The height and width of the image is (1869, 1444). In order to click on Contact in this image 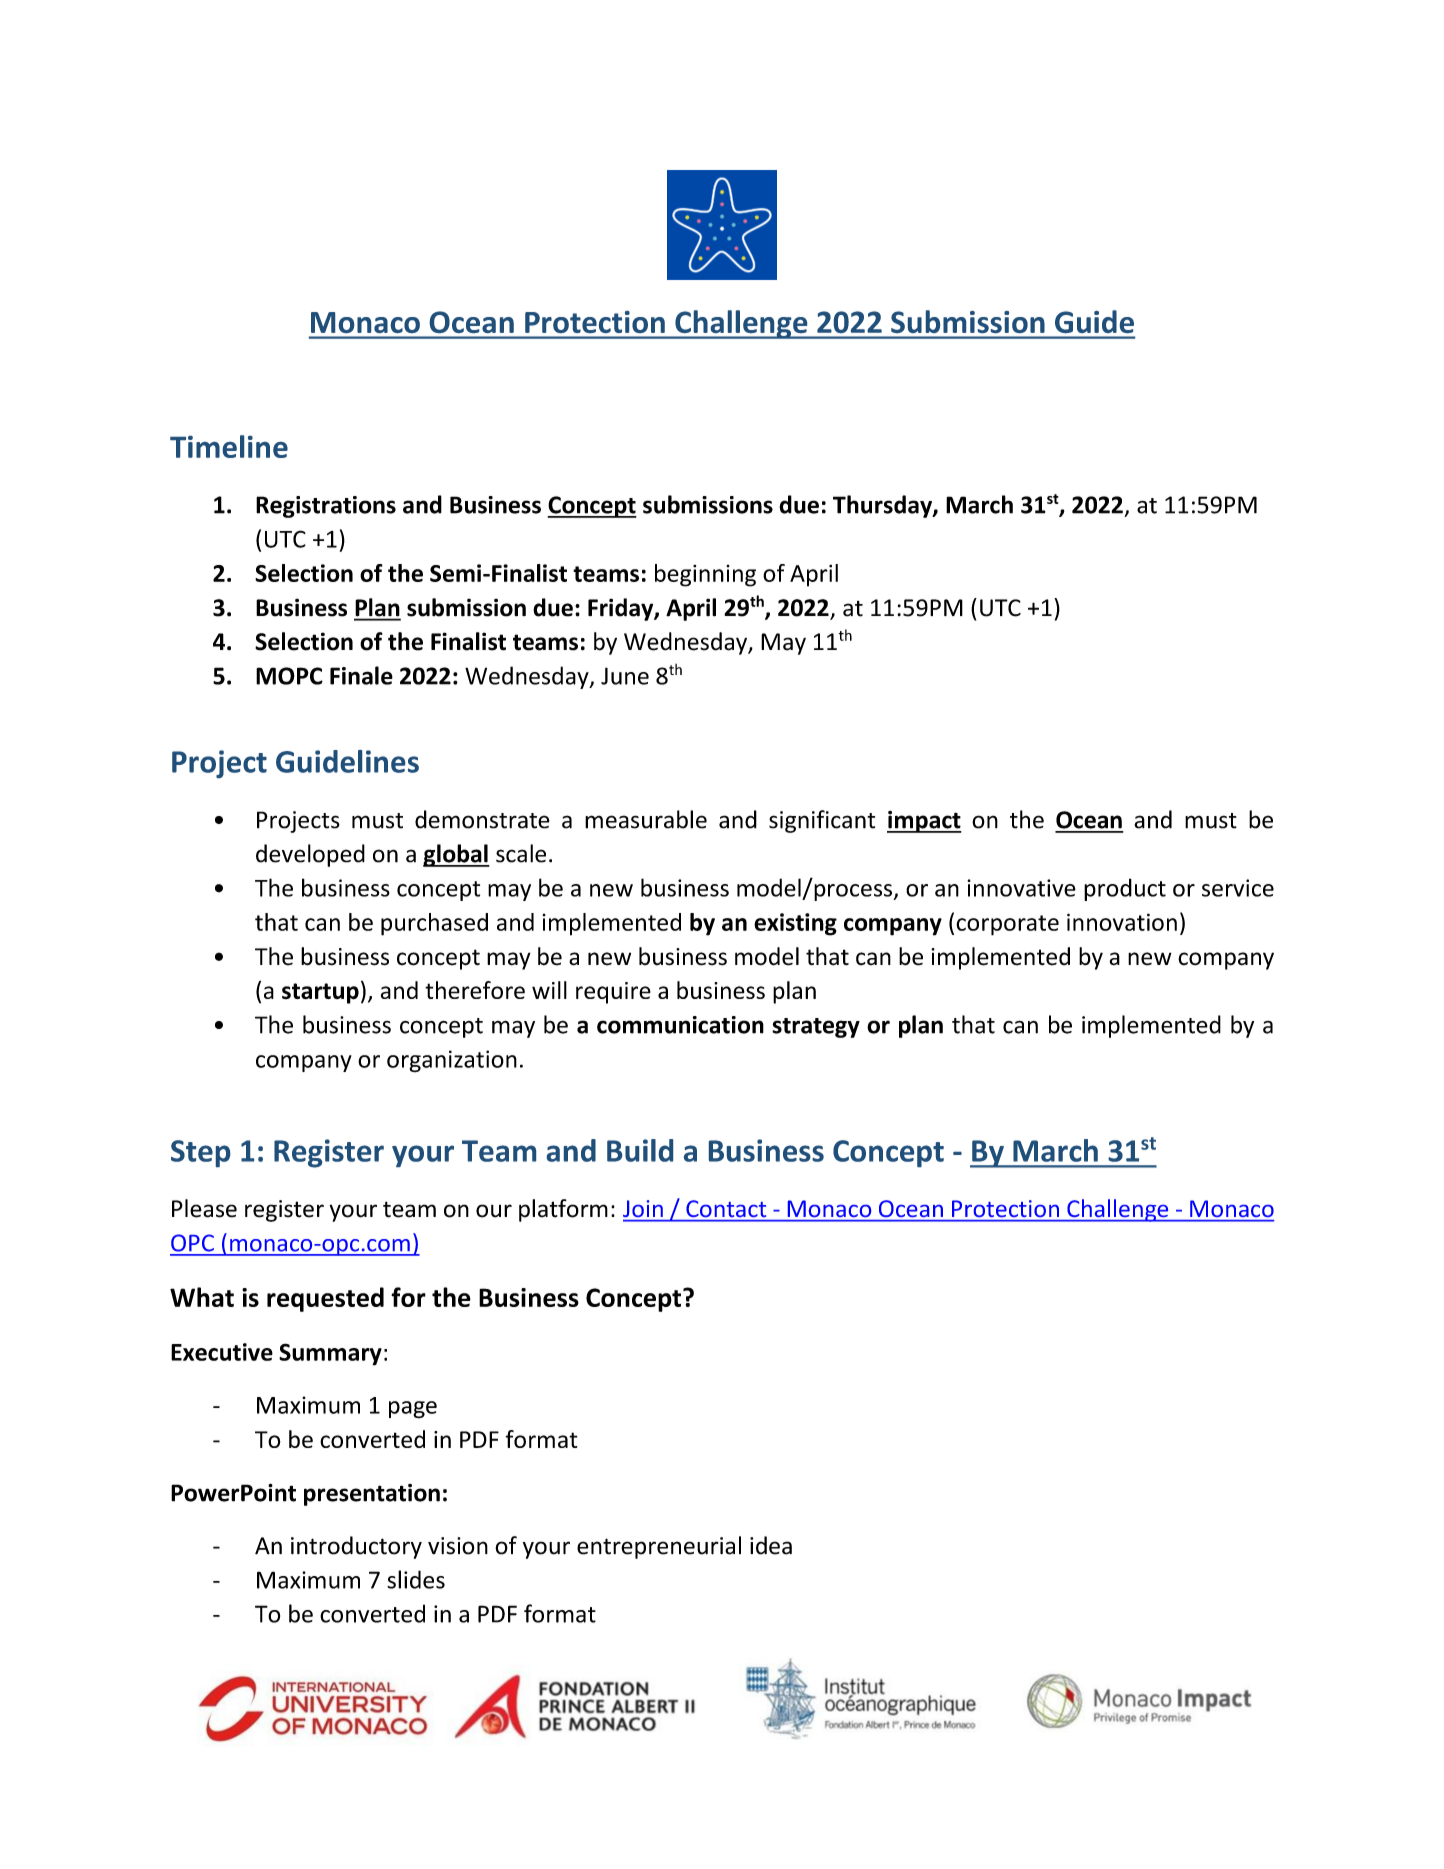, I will do `click(726, 1208)`.
